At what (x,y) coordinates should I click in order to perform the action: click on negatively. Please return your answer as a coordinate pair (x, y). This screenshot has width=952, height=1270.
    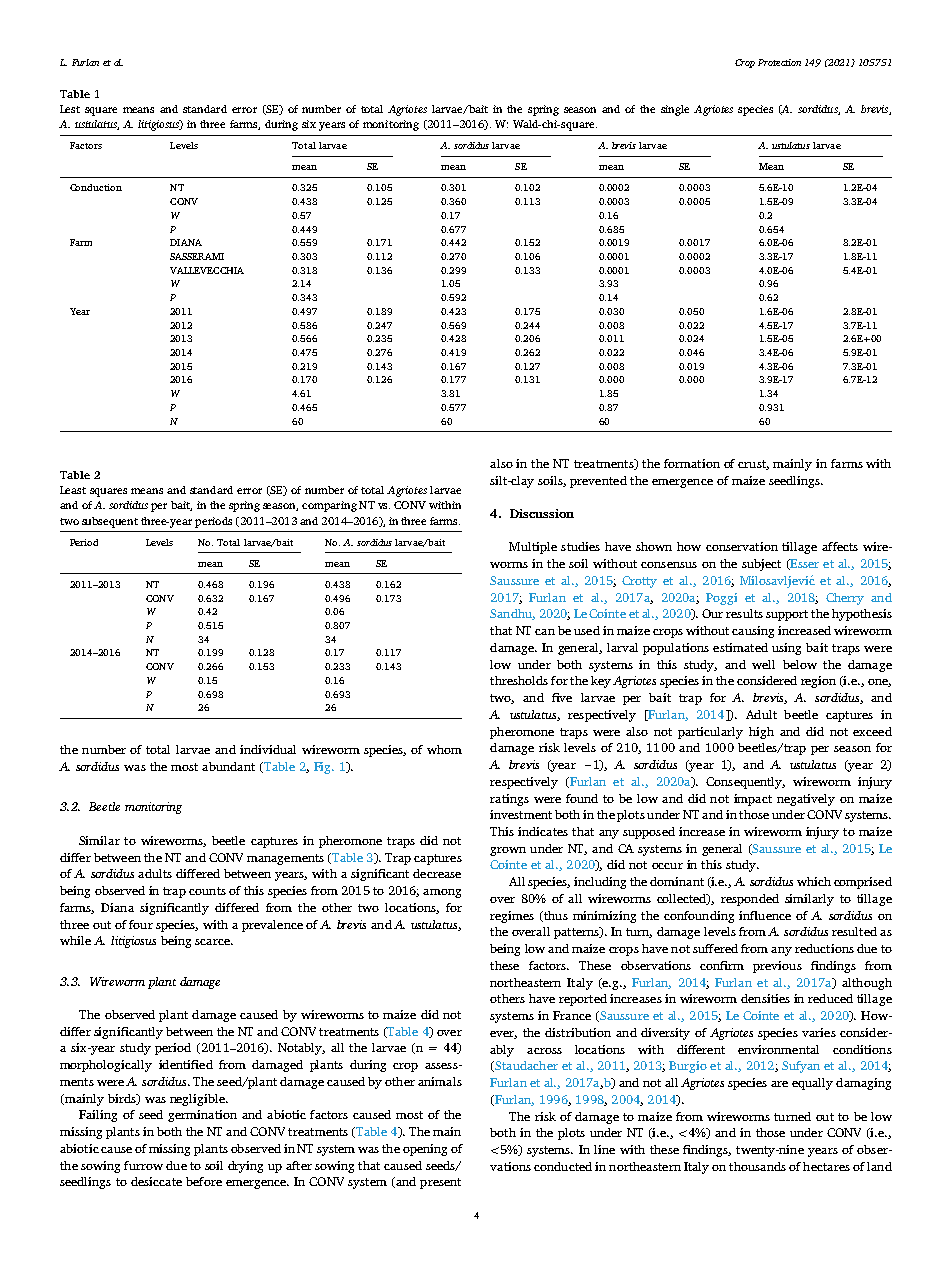
    Looking at the image, I should click on (806, 800).
